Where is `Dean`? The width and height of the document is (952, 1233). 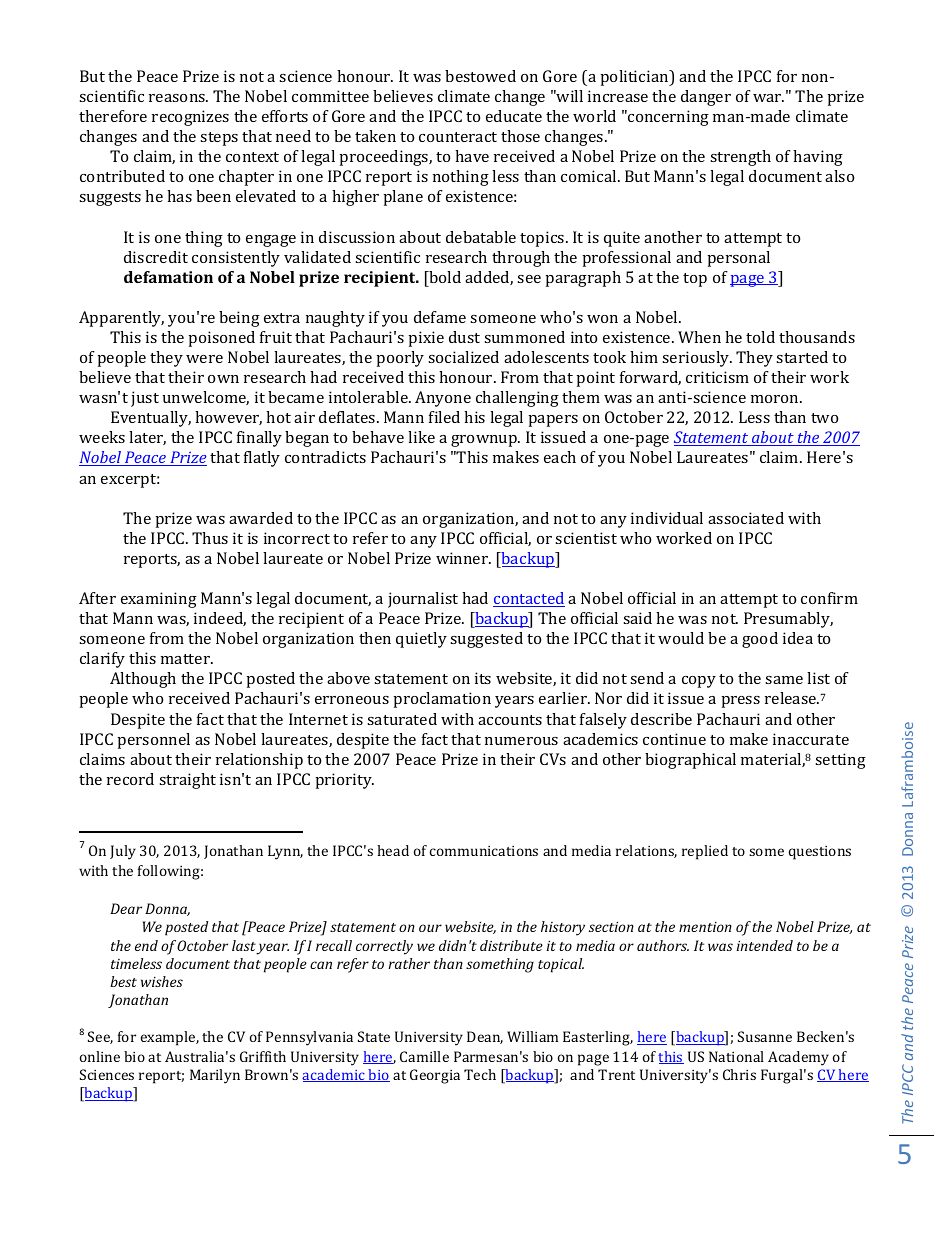
Dean is located at coordinates (485, 1037).
